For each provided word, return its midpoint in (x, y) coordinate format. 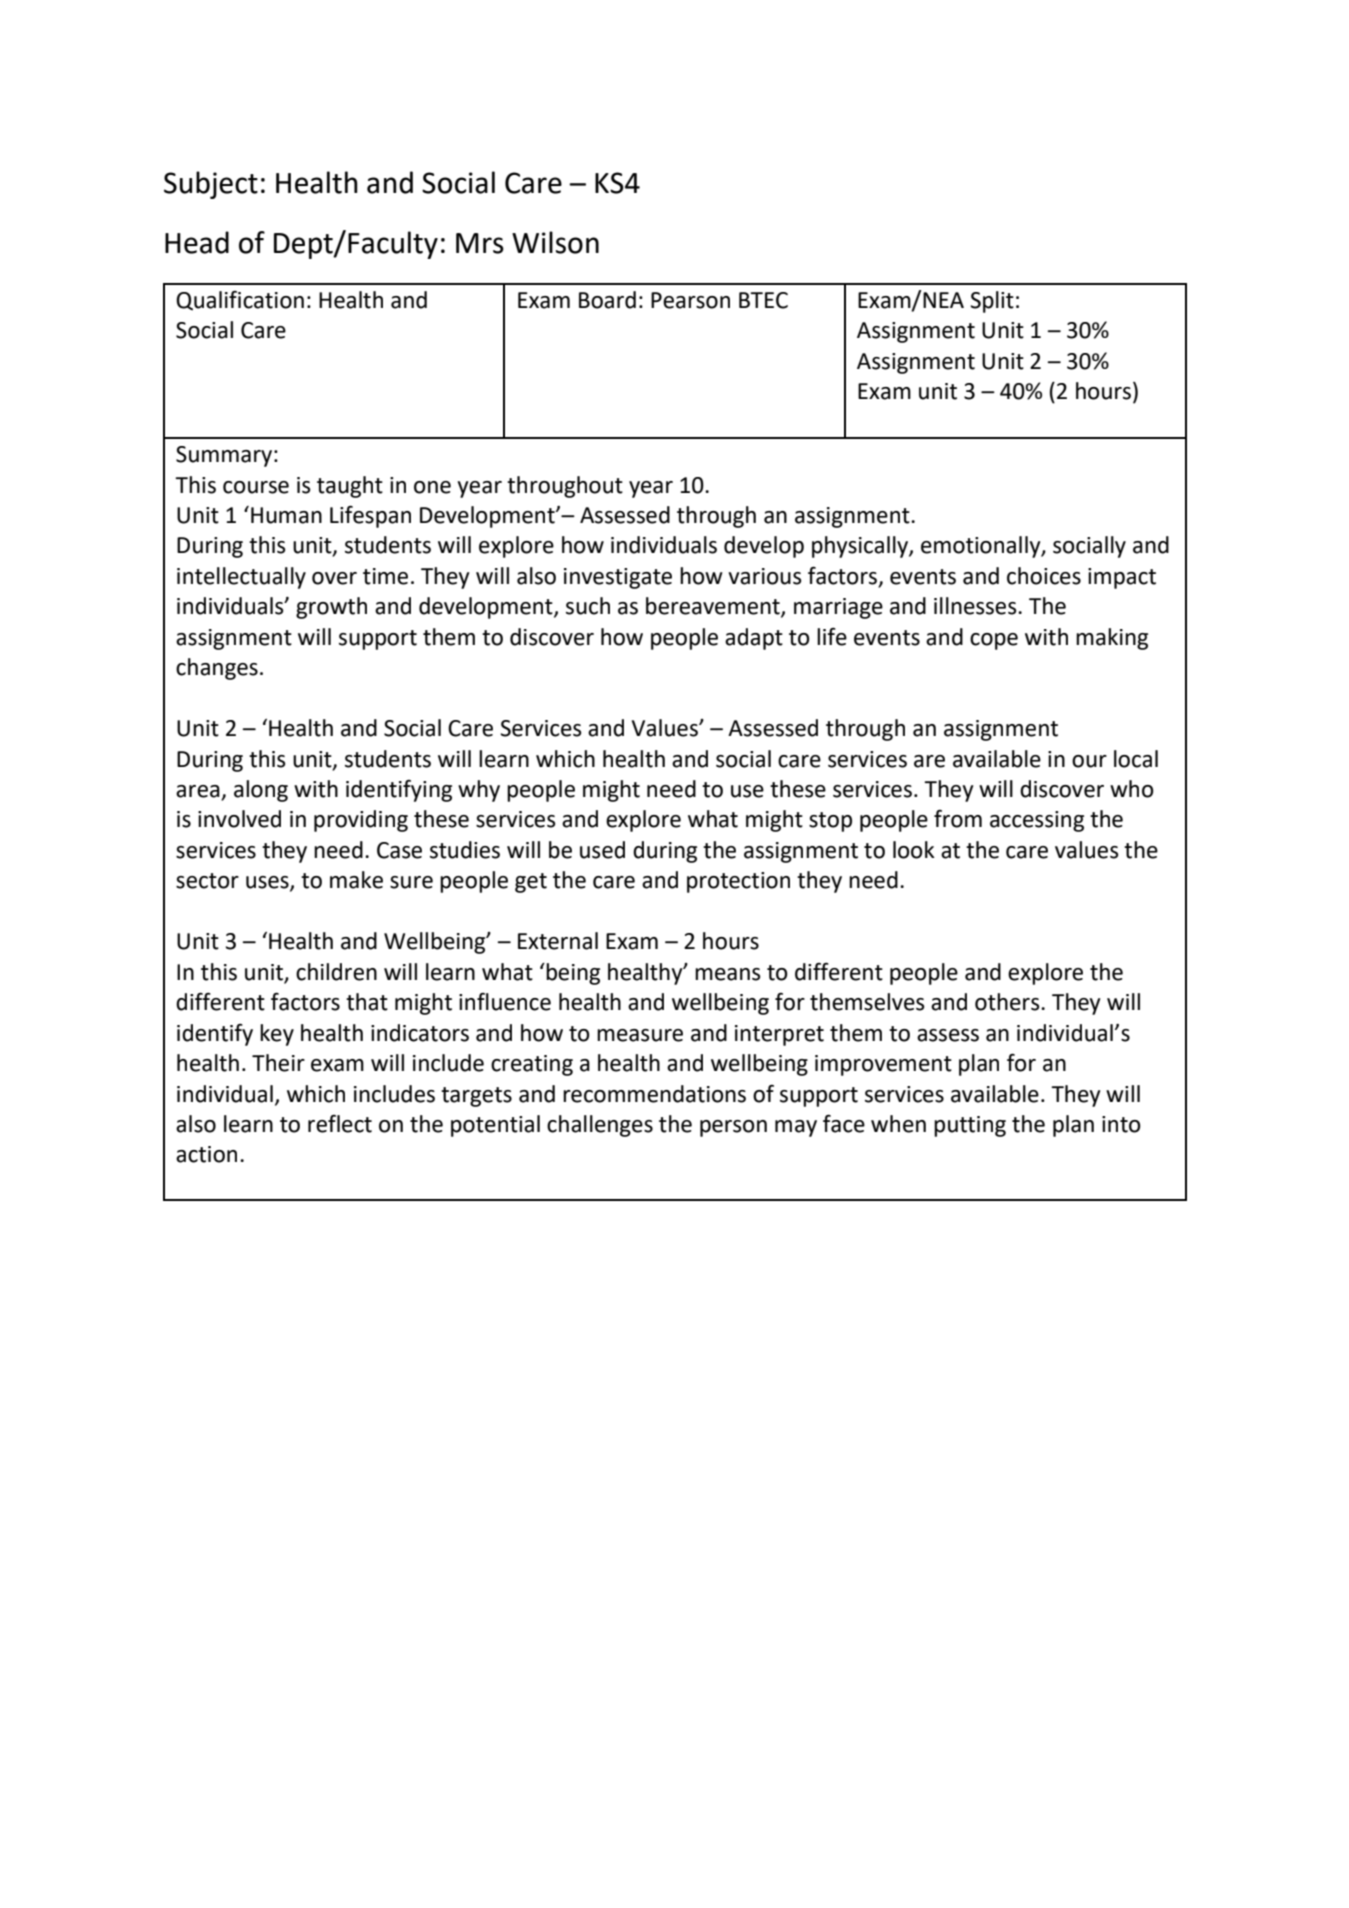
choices (1044, 576)
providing (361, 821)
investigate (618, 578)
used (602, 850)
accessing (1037, 821)
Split (992, 302)
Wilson (555, 242)
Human (286, 515)
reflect (340, 1124)
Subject (211, 185)
